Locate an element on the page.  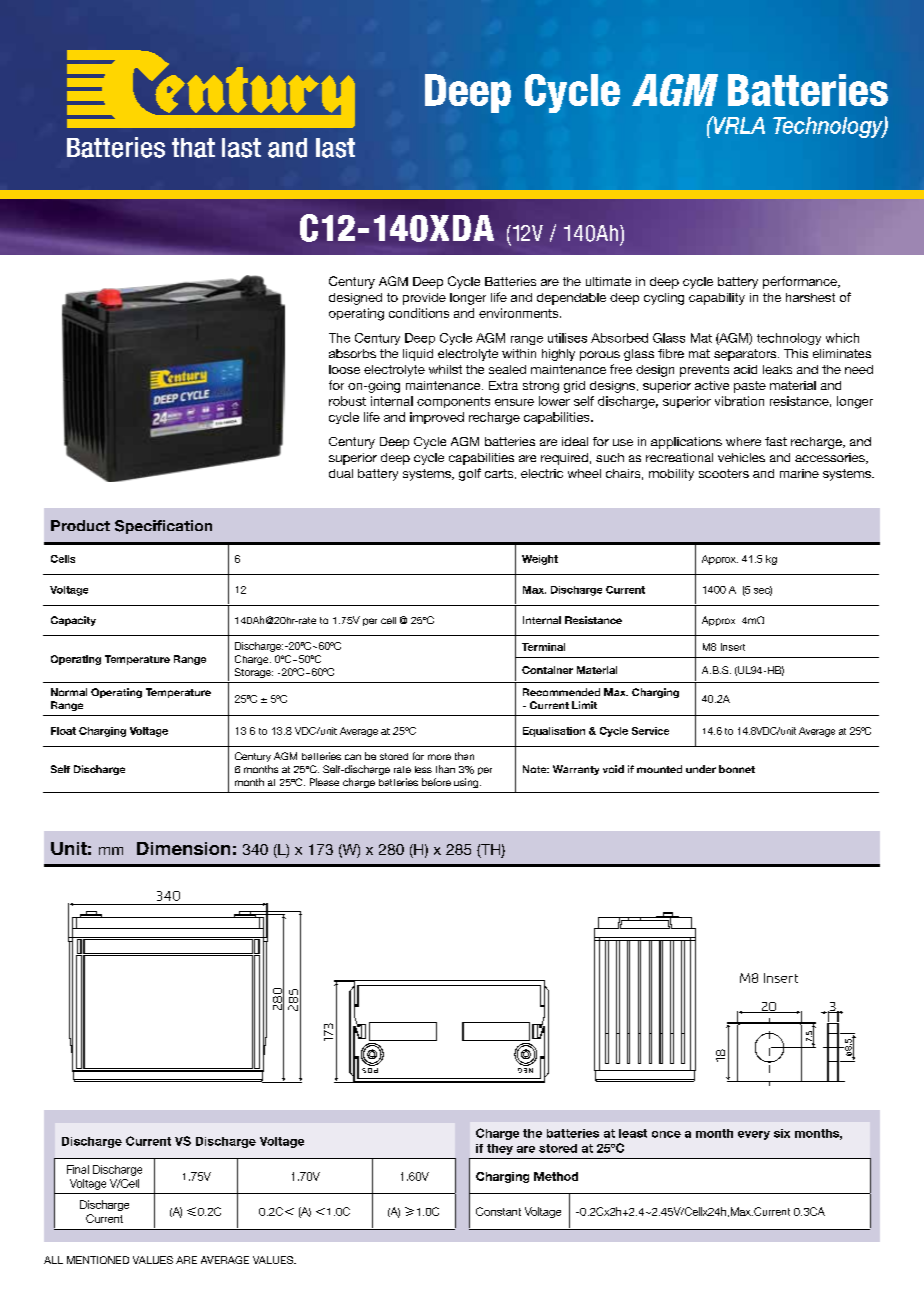
improved is located at coordinates (437, 418).
